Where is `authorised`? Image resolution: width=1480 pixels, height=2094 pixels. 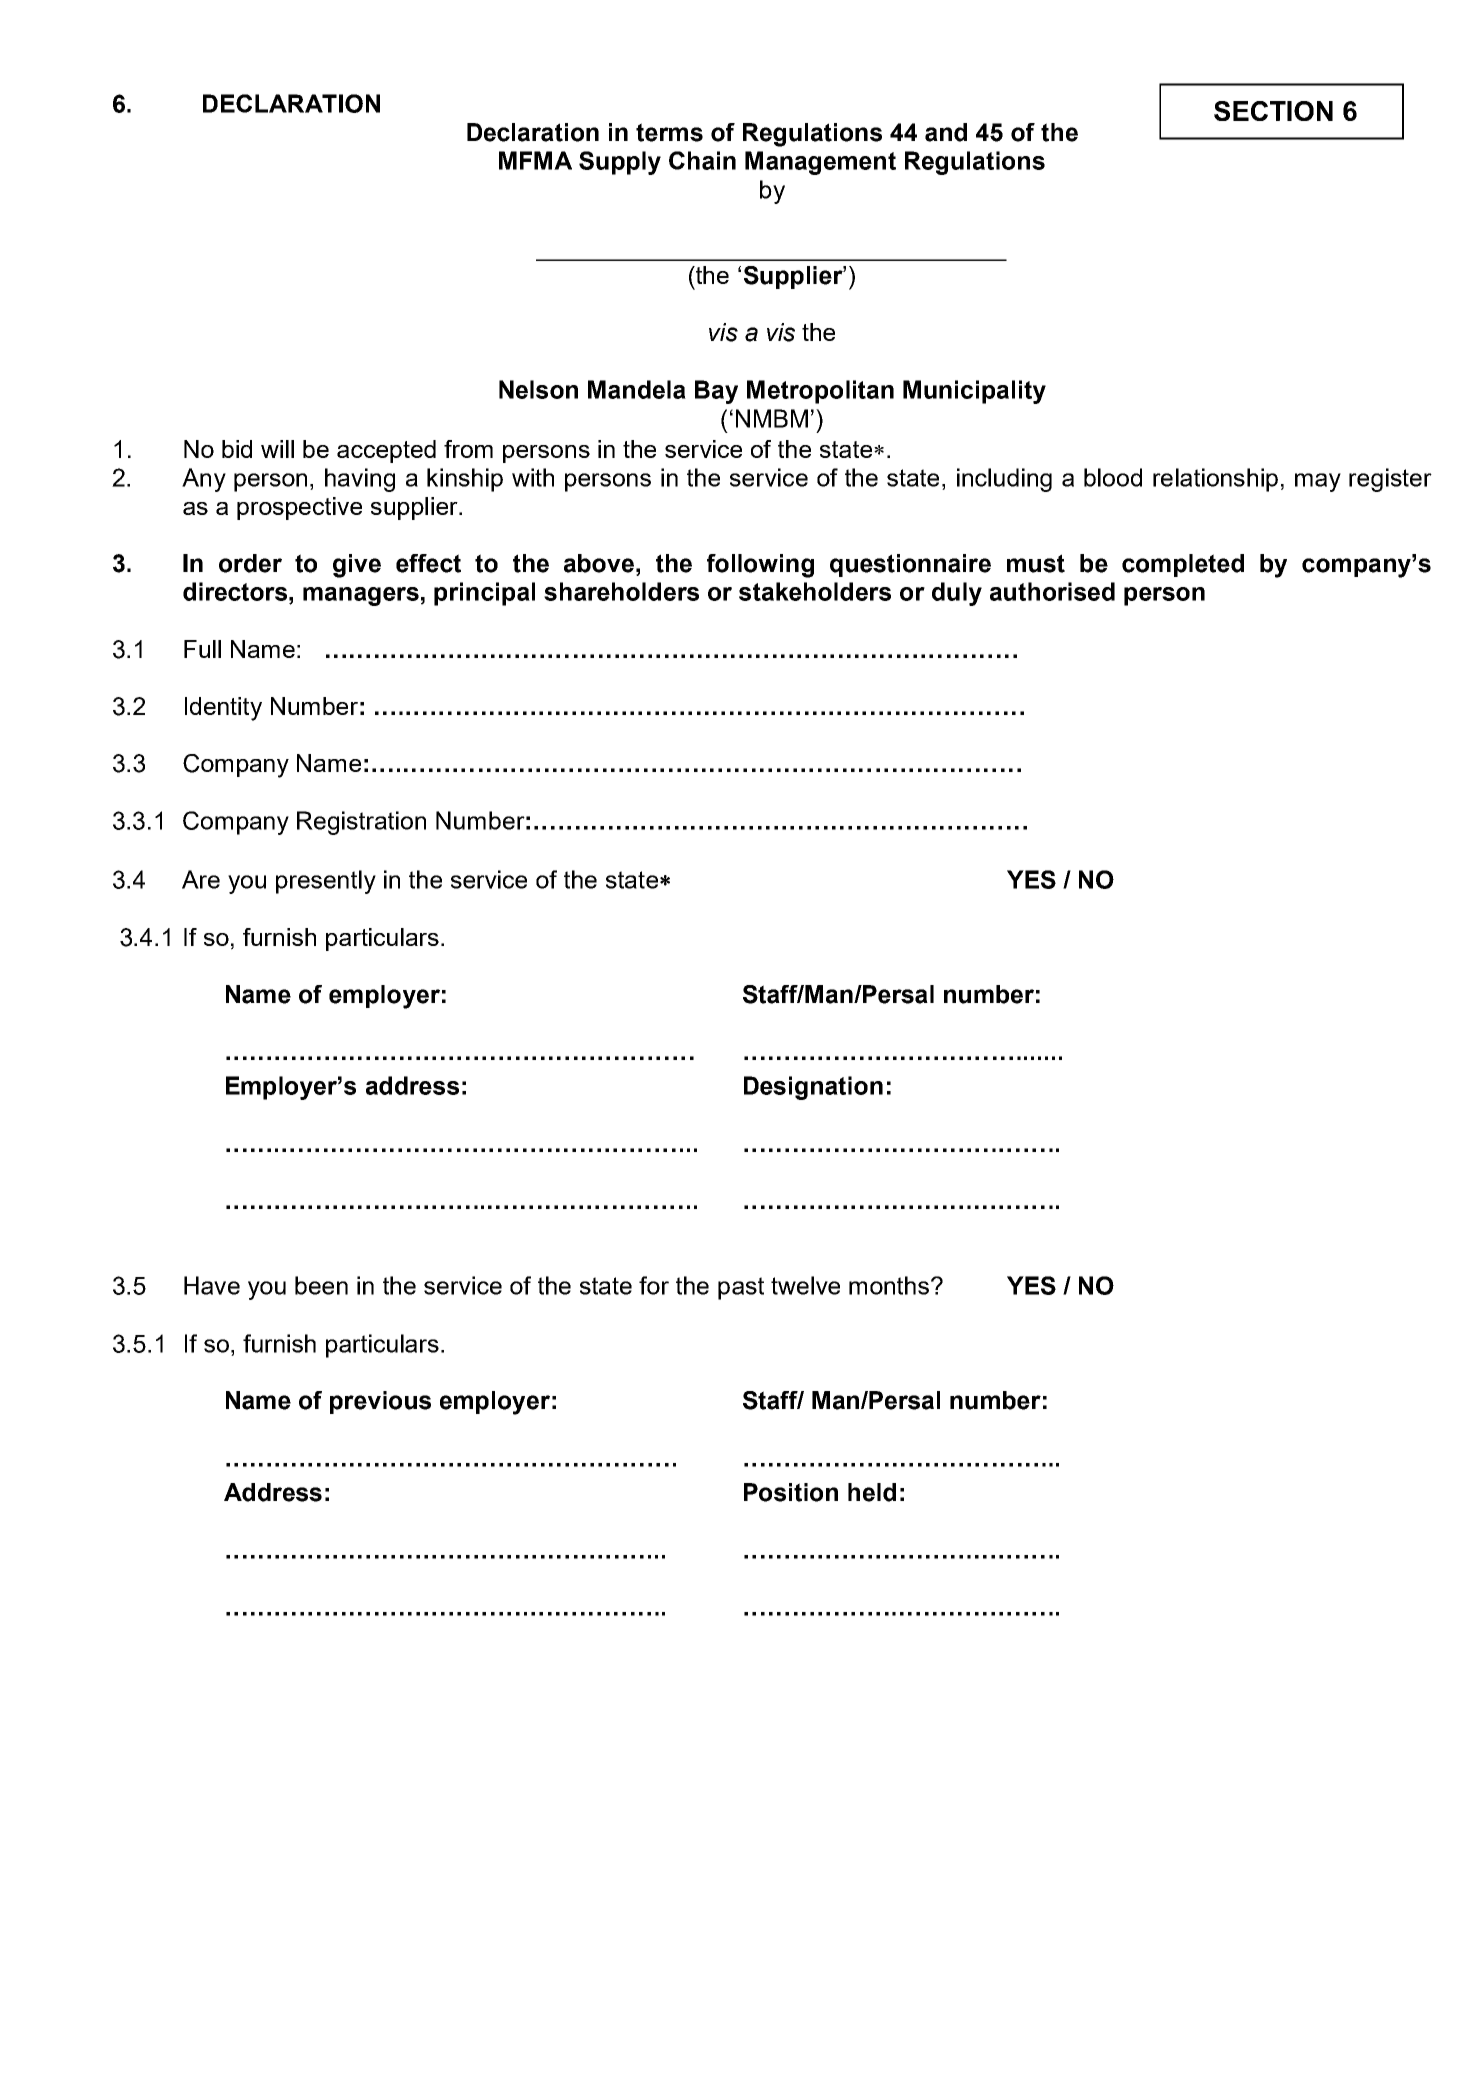
authorised is located at coordinates (1052, 591).
